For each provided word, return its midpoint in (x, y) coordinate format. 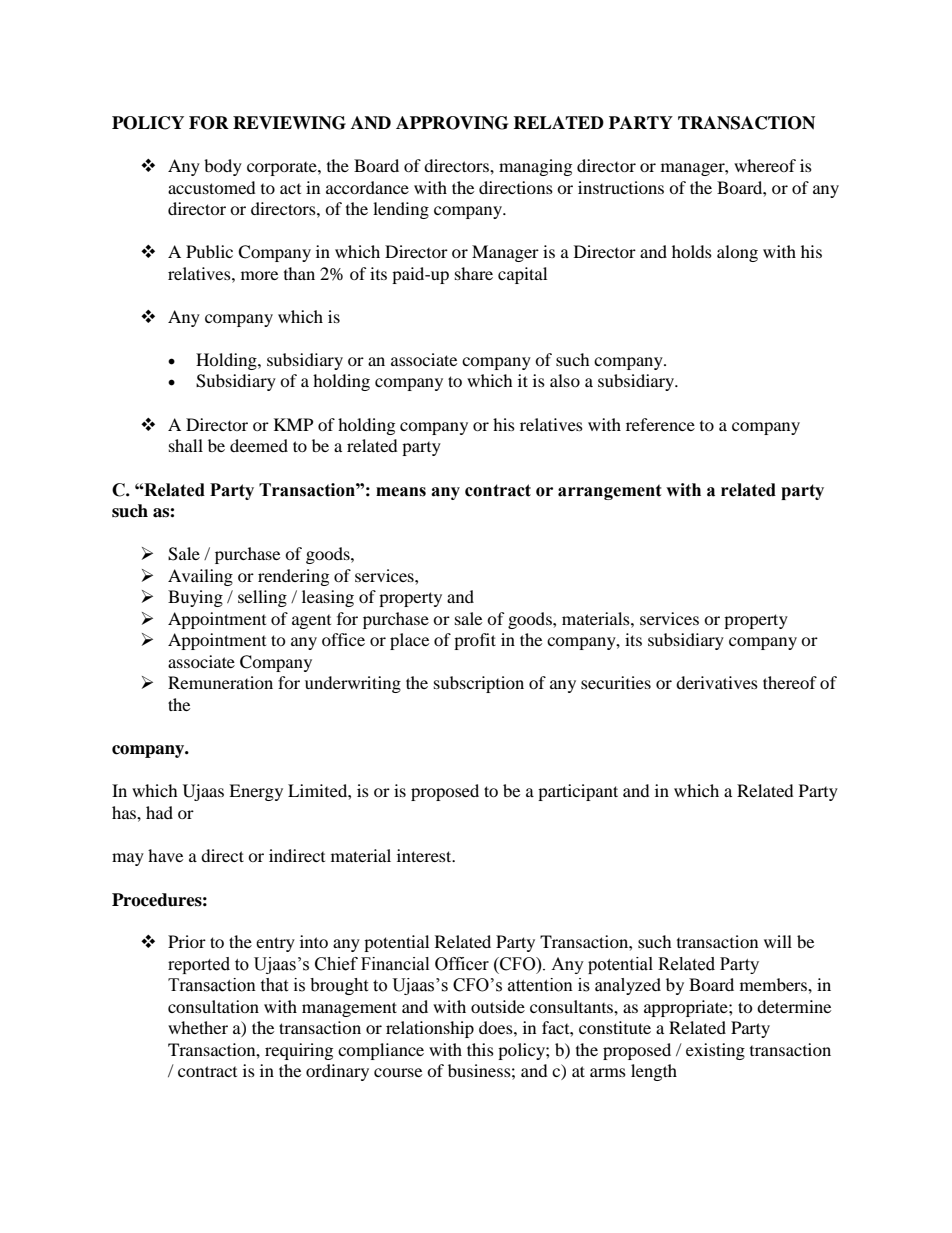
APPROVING (452, 123)
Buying (195, 598)
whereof (765, 165)
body (223, 167)
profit (475, 641)
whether (198, 1027)
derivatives (717, 682)
